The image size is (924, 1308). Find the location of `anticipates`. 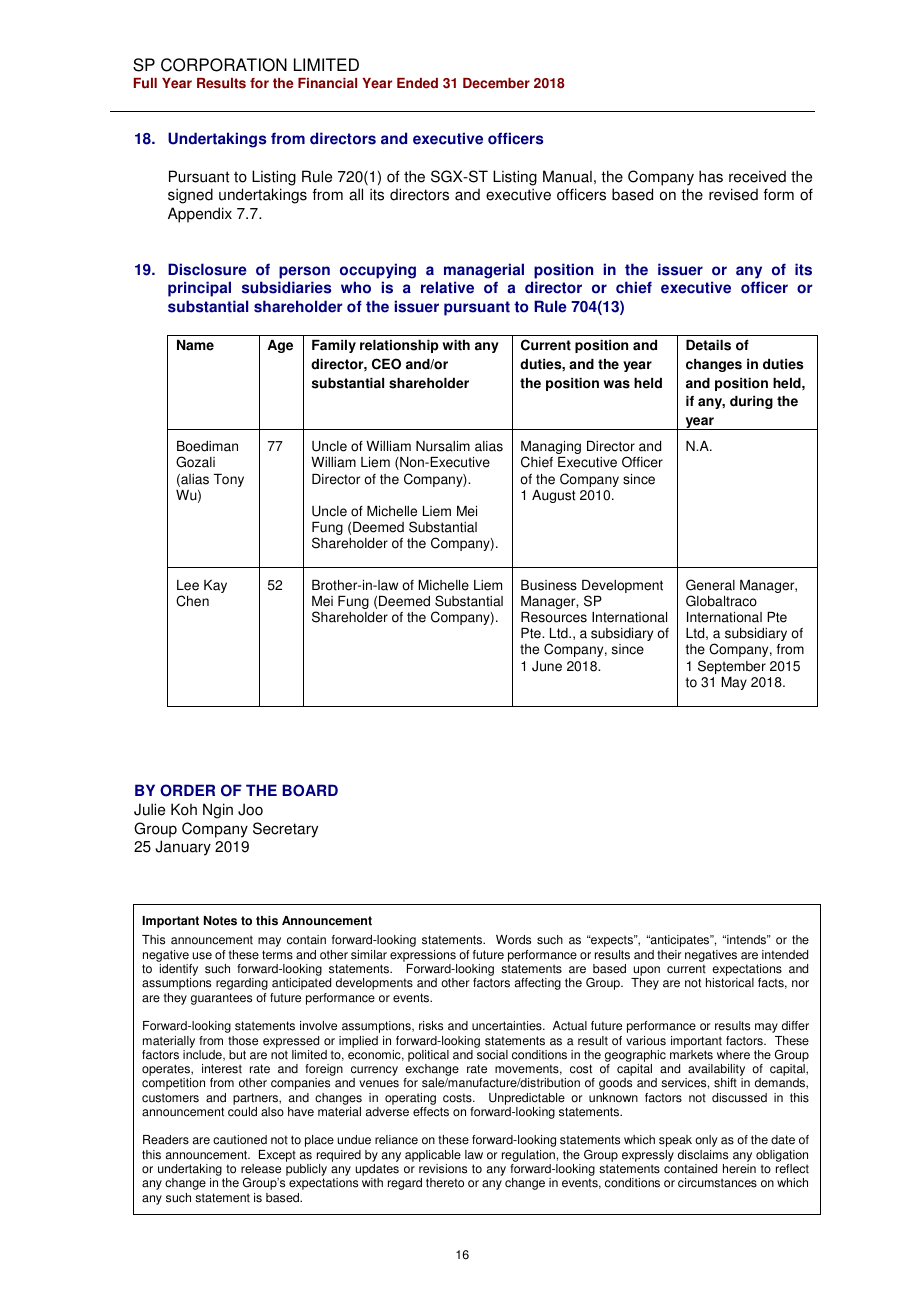

anticipates is located at coordinates (680, 941).
